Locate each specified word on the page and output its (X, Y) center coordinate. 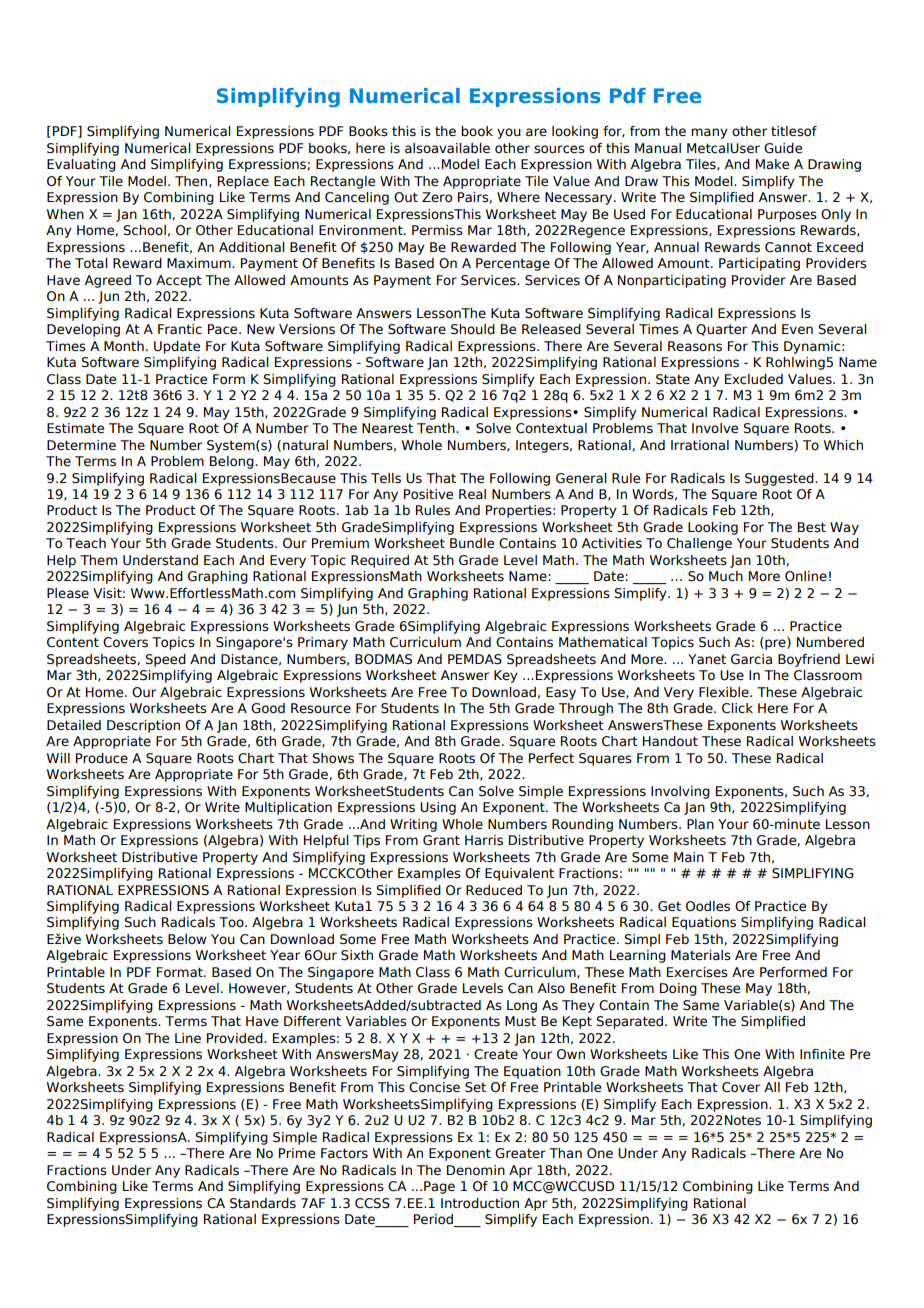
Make (772, 164)
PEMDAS (475, 659)
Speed (165, 660)
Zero (437, 197)
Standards (263, 1203)
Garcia (751, 659)
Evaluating (81, 165)
